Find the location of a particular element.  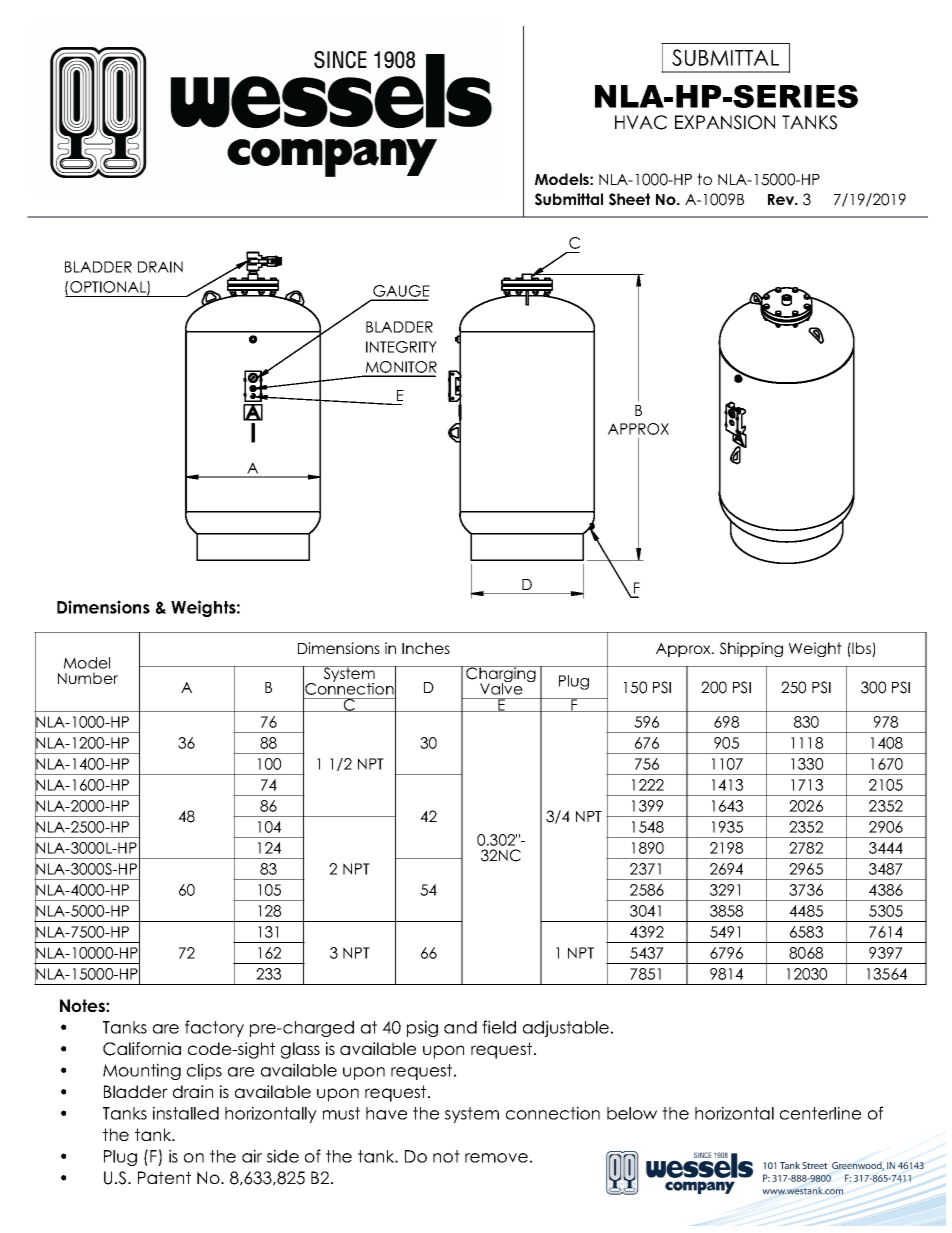

Shipping is located at coordinates (751, 649).
